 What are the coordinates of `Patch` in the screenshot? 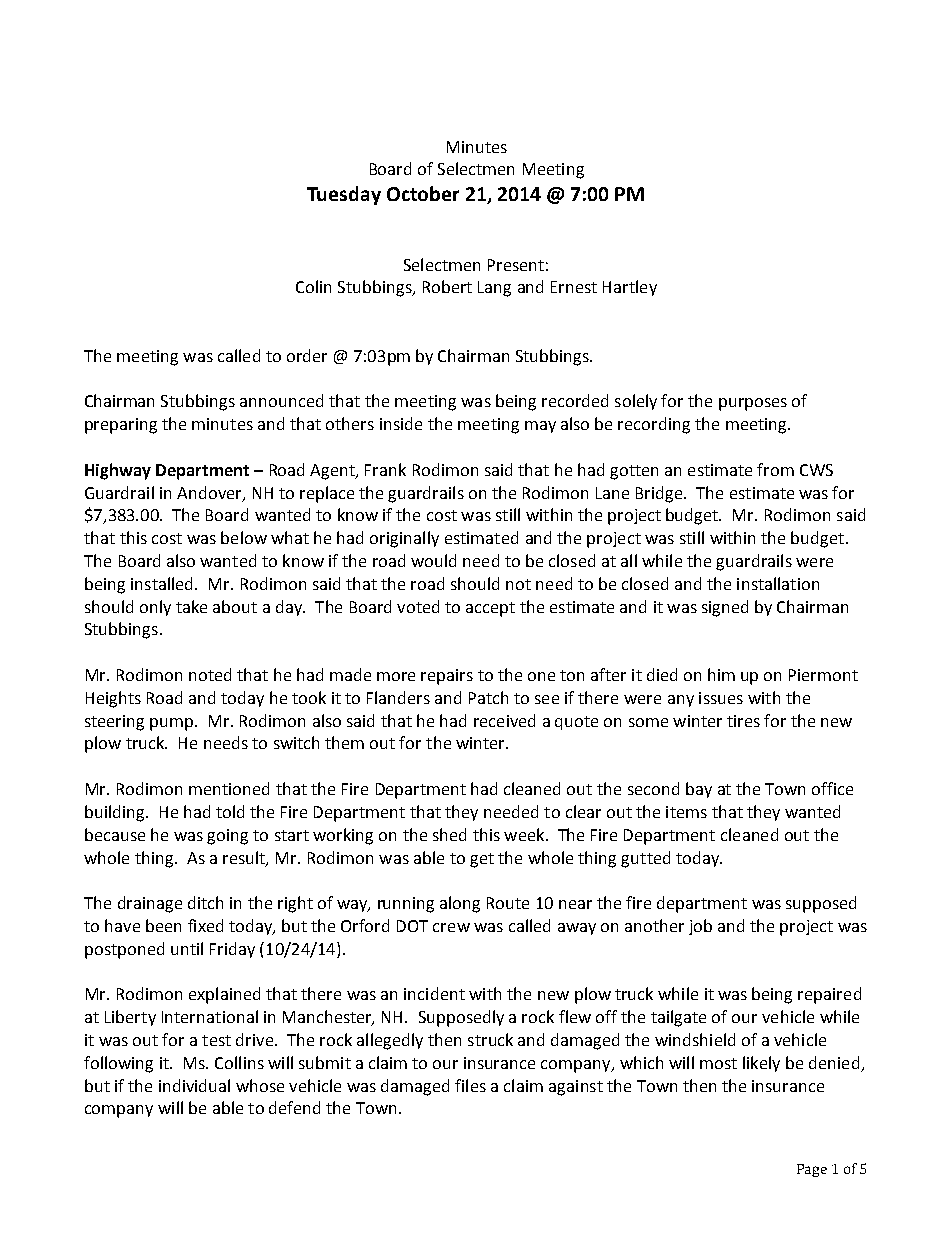 It's located at (488, 697).
